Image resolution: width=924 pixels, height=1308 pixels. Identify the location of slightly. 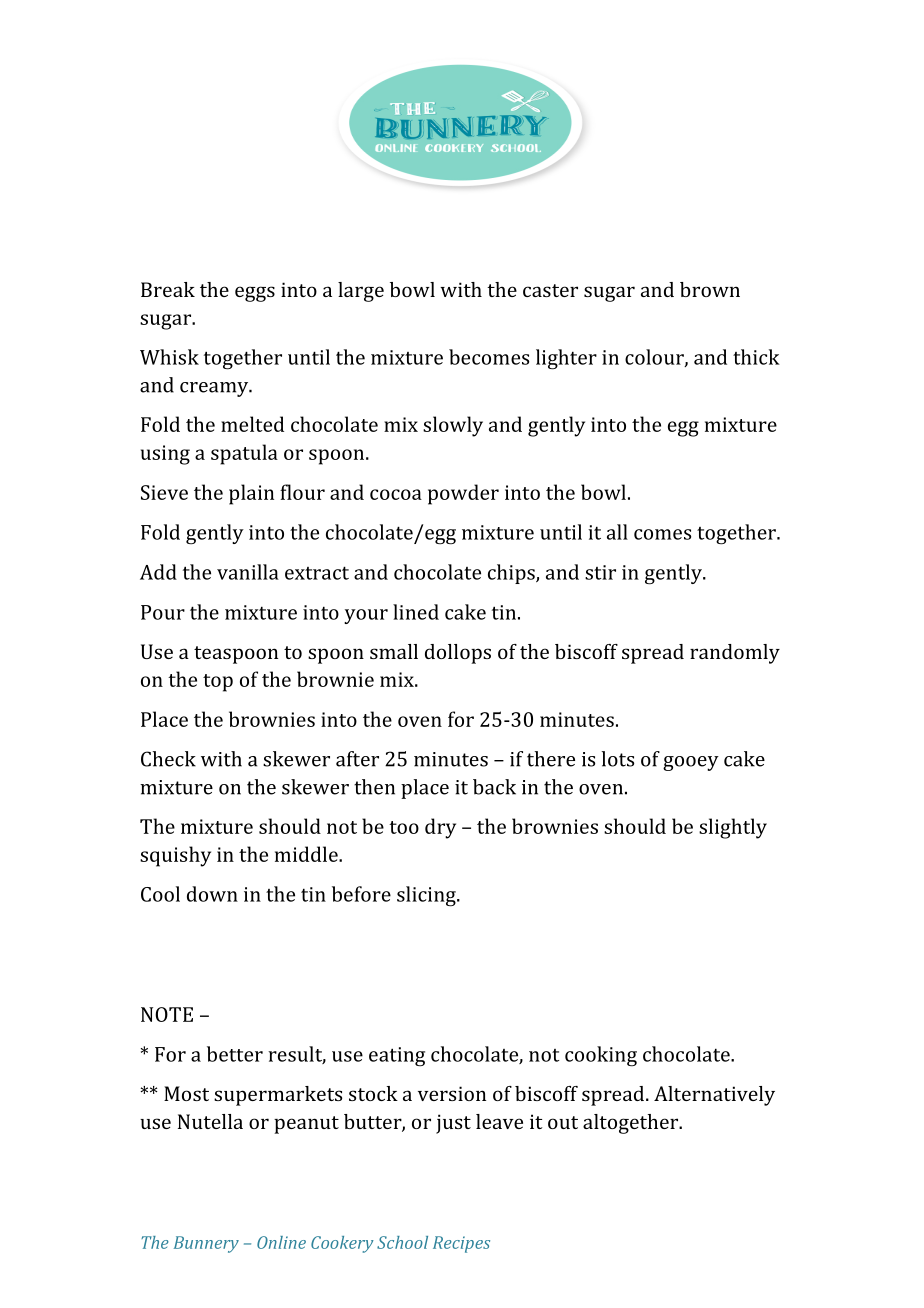
(733, 828).
